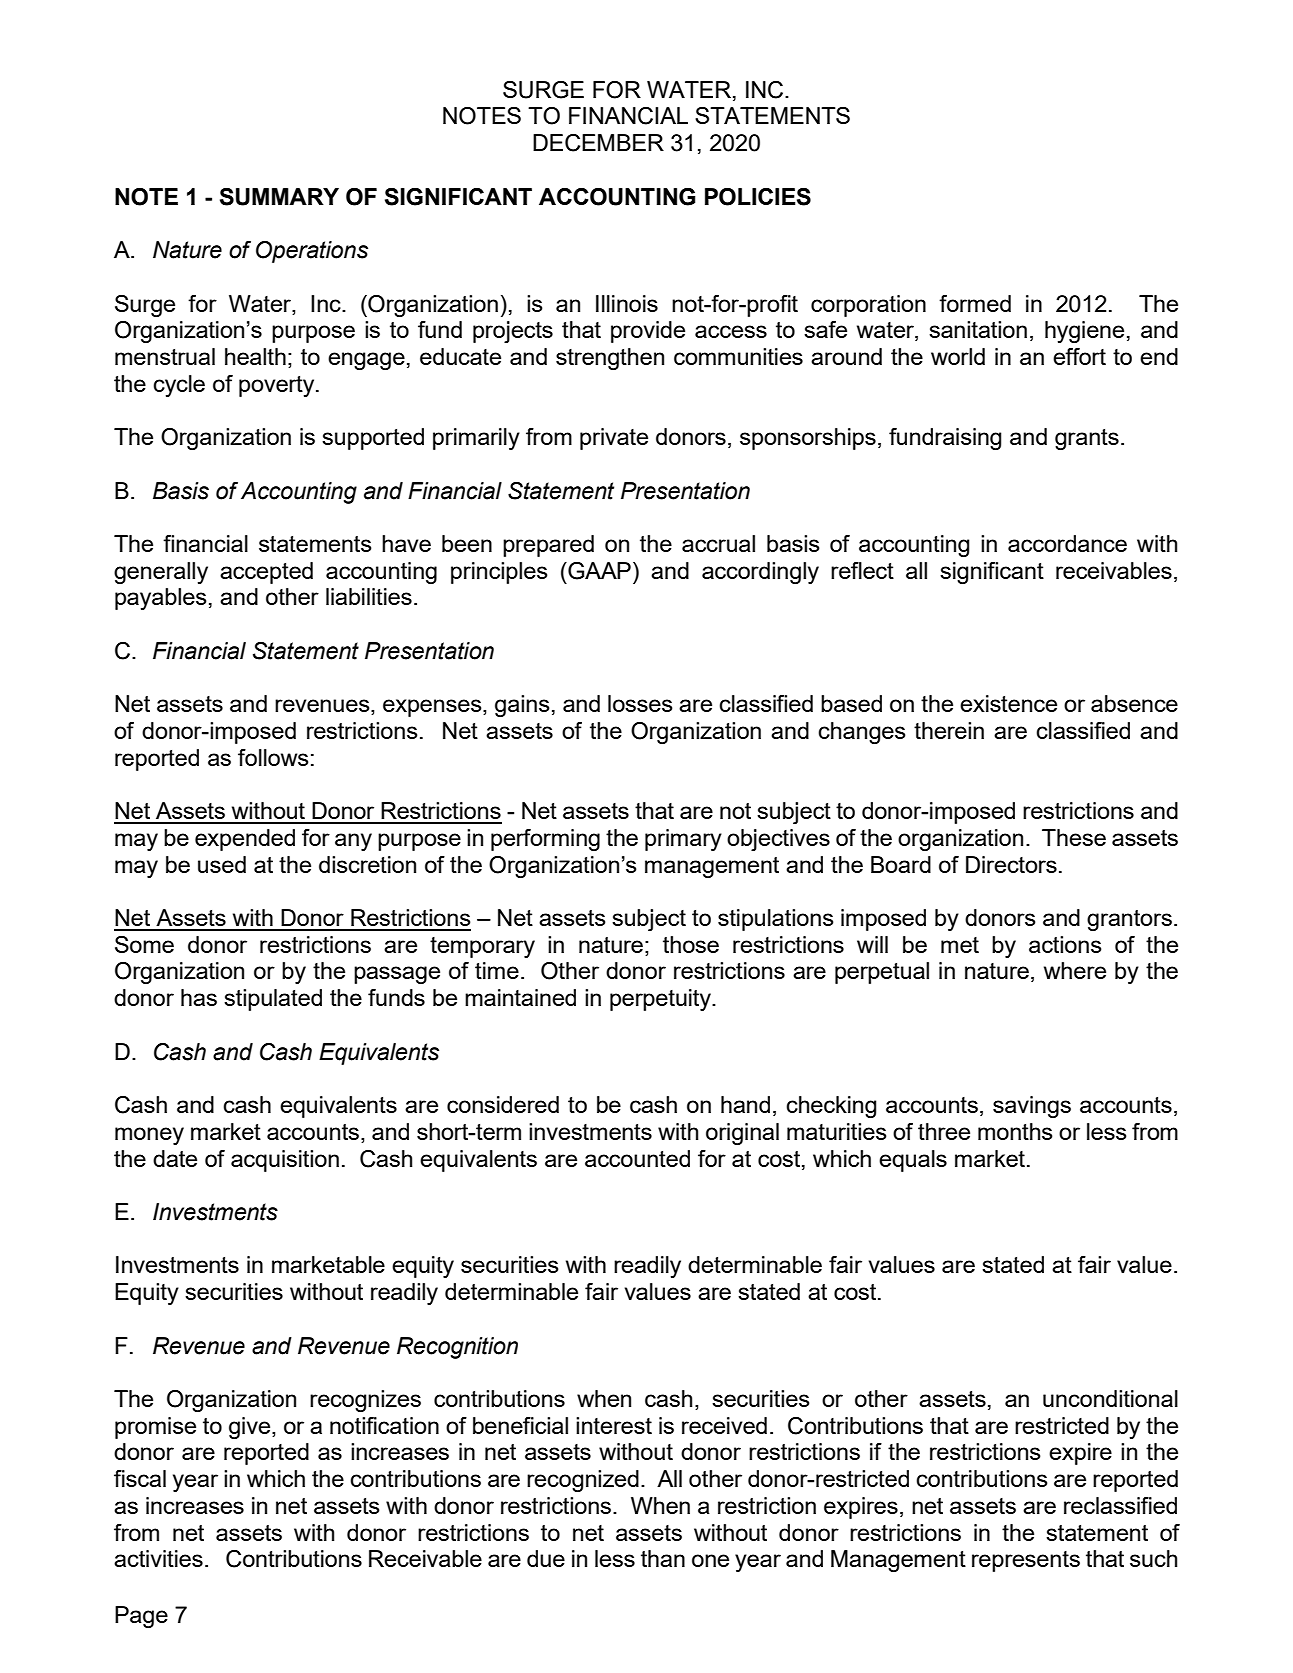  I want to click on savings, so click(1032, 1107).
